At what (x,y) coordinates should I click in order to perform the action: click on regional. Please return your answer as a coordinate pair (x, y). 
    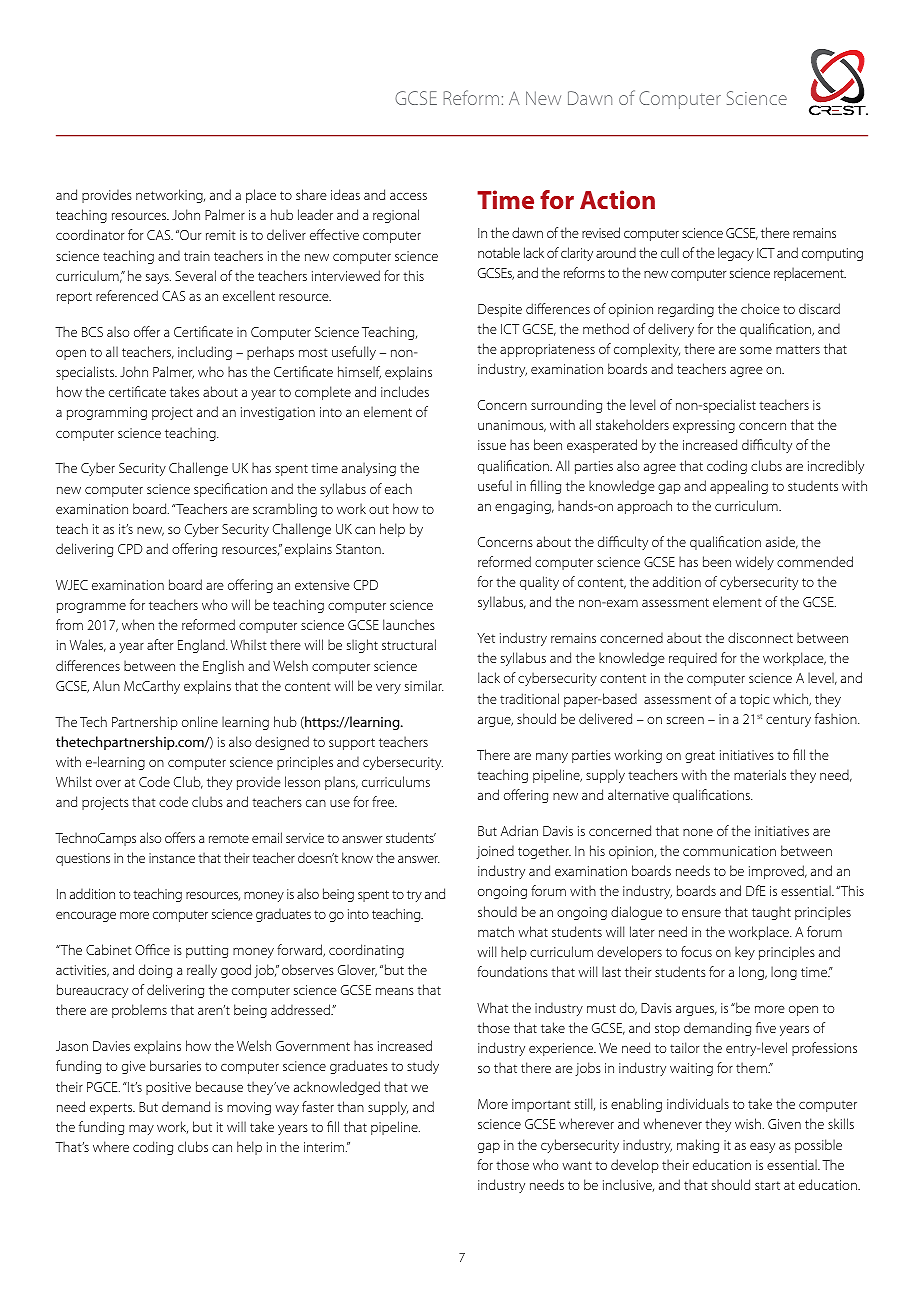
    Looking at the image, I should click on (396, 216).
